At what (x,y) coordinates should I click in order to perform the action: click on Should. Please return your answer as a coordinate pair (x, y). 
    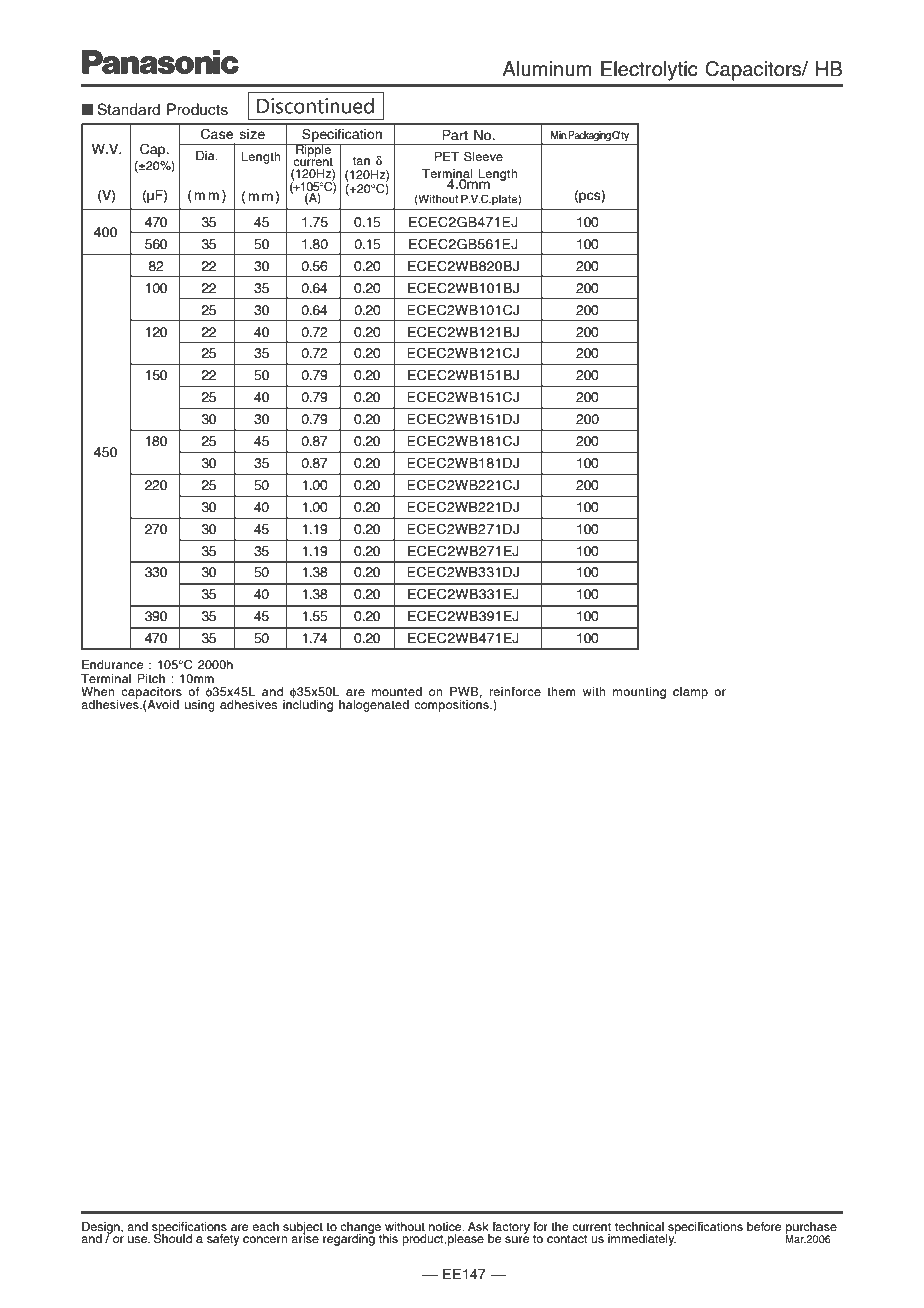
    Looking at the image, I should click on (173, 1238).
